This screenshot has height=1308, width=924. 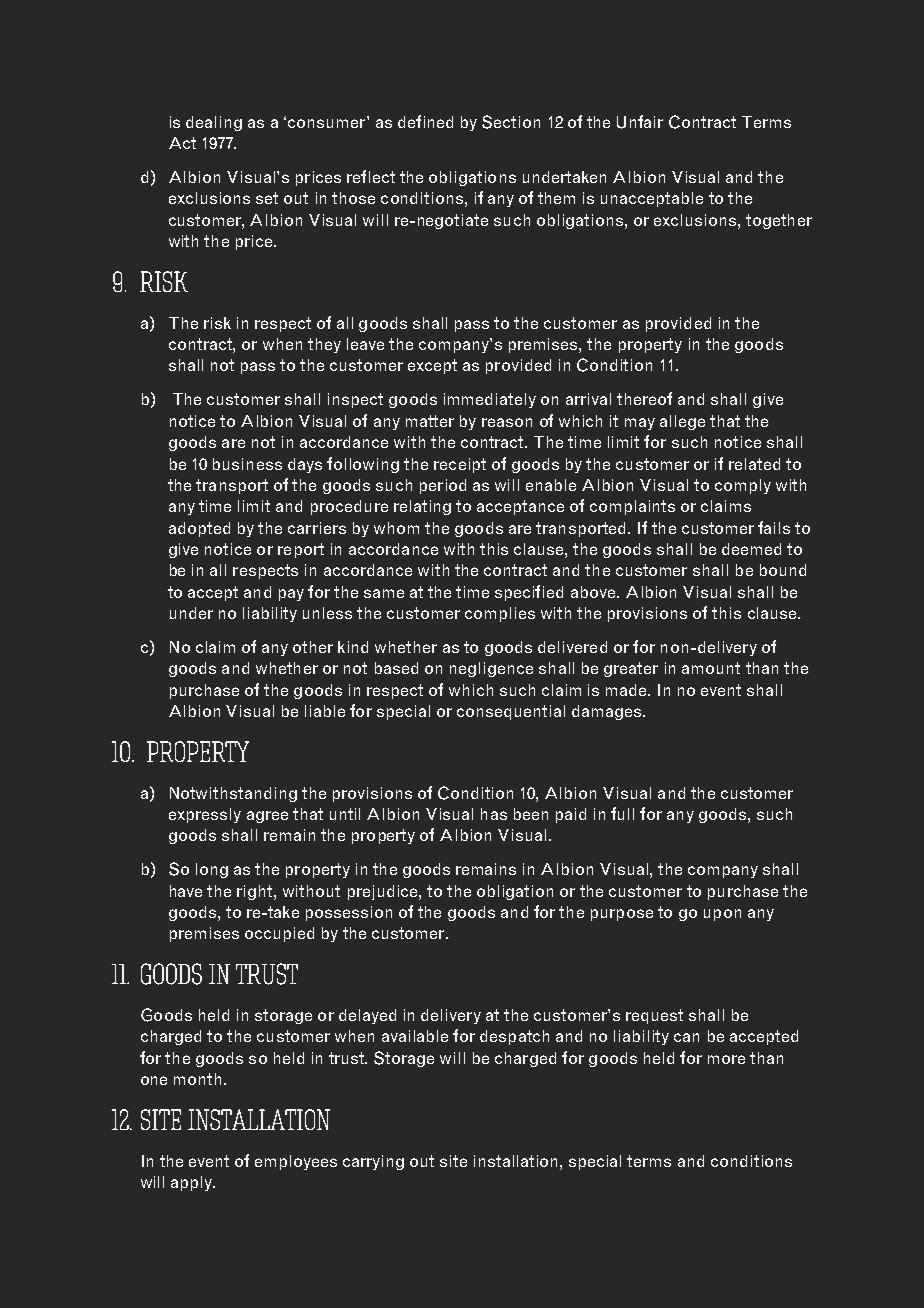 What do you see at coordinates (212, 870) in the screenshot?
I see `long` at bounding box center [212, 870].
